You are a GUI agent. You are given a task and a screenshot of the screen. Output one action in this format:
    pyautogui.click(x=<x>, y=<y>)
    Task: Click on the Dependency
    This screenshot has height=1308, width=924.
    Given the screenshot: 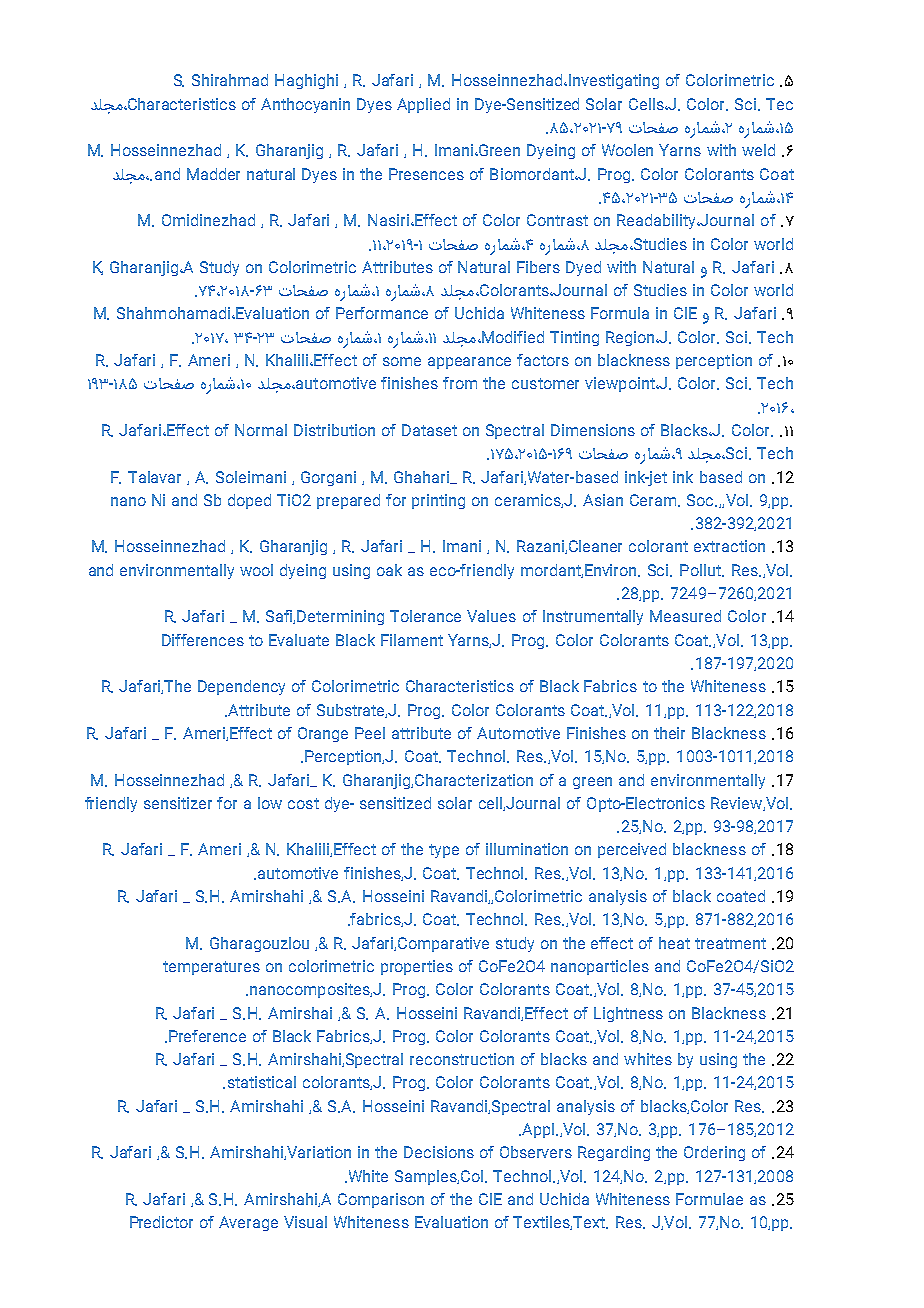 What is the action you would take?
    pyautogui.click(x=241, y=687)
